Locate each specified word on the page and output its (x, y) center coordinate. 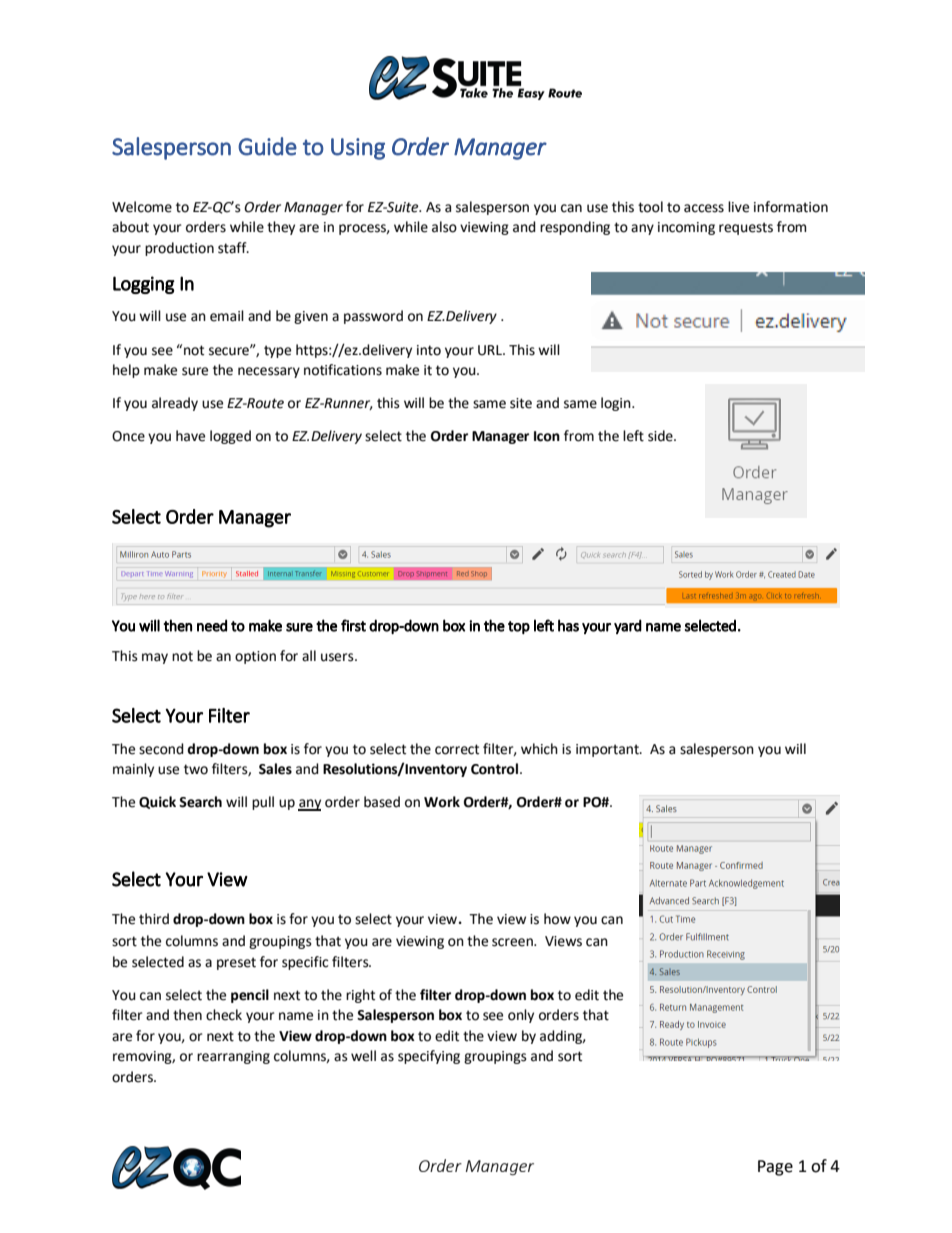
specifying (429, 1057)
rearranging (233, 1057)
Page (775, 1168)
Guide (267, 146)
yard (628, 626)
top (519, 627)
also (444, 227)
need (212, 625)
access (704, 208)
